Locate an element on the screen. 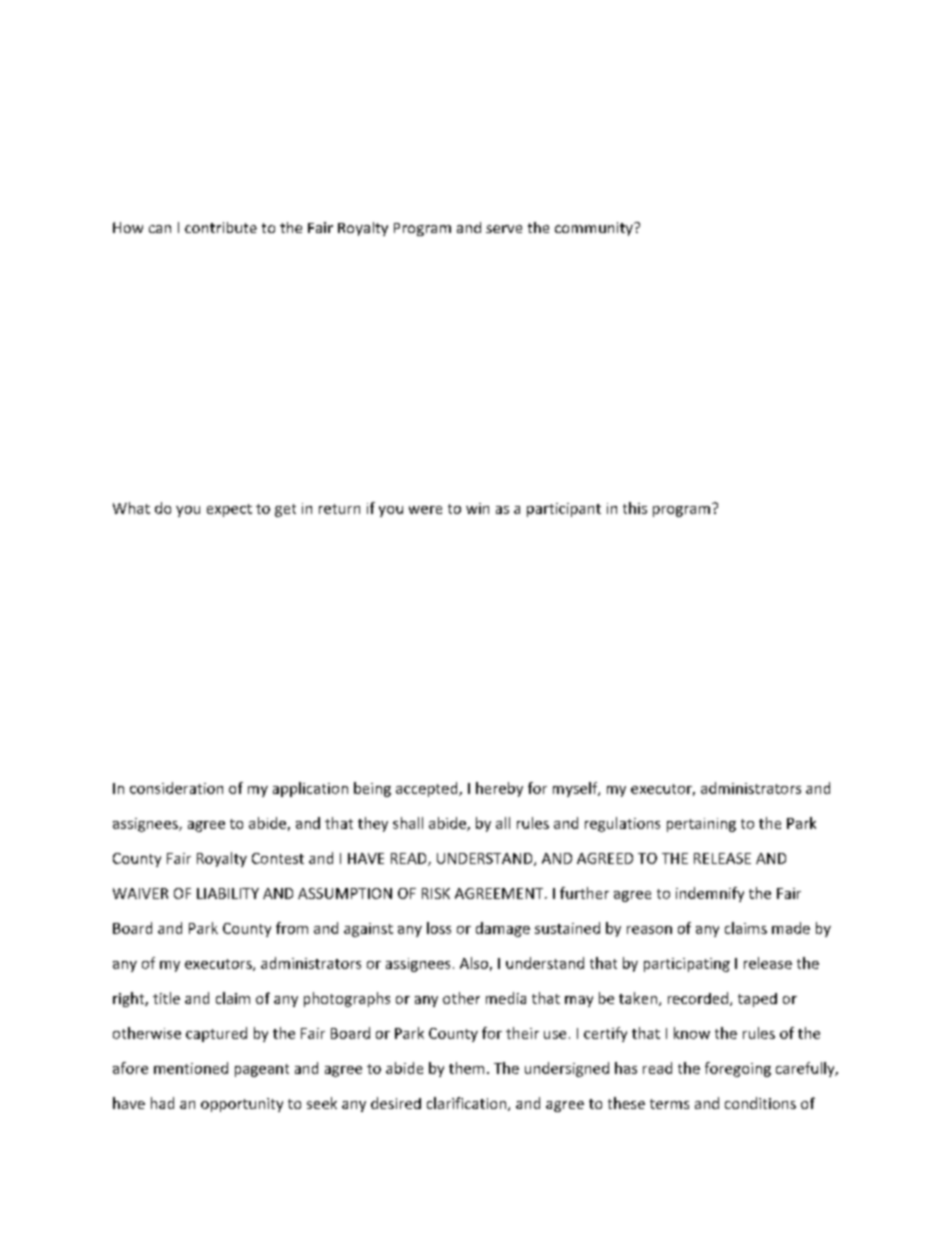 Image resolution: width=952 pixels, height=1233 pixels. consideration is located at coordinates (176, 788).
